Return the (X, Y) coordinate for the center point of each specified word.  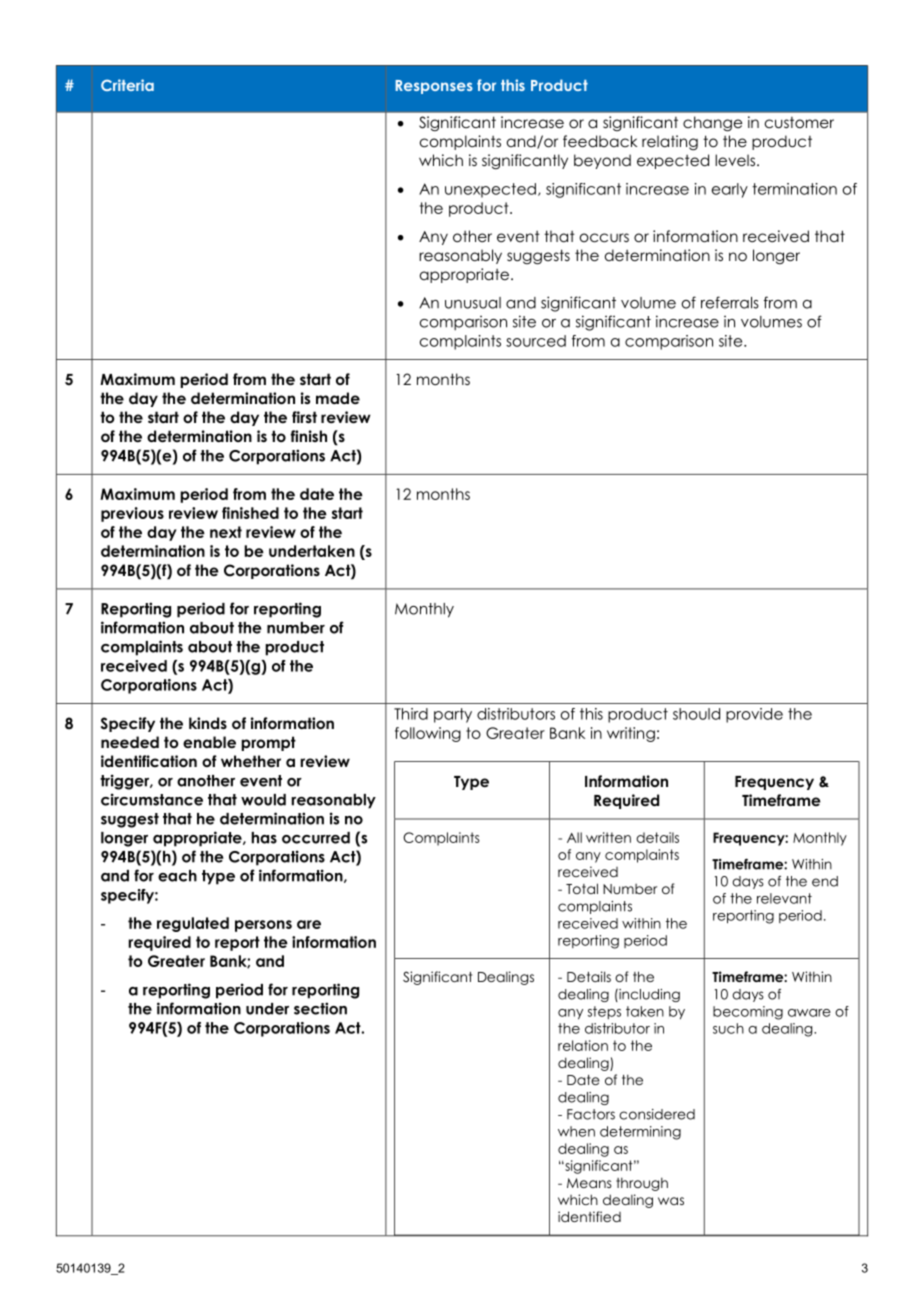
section (320, 1008)
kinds (208, 723)
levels (735, 160)
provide (754, 715)
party (453, 715)
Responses (434, 87)
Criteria (127, 85)
